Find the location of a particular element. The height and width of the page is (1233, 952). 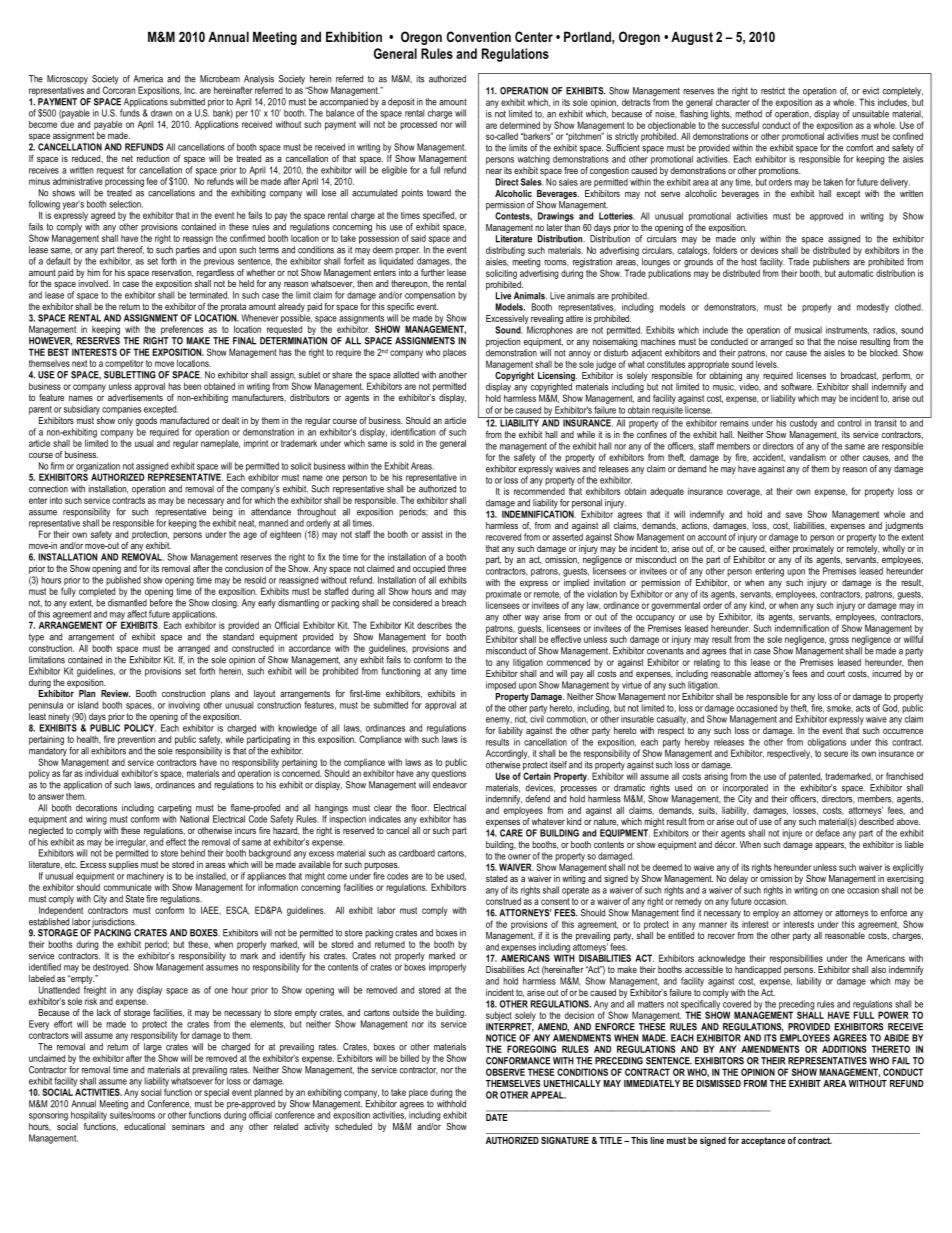

injure is located at coordinates (792, 834).
